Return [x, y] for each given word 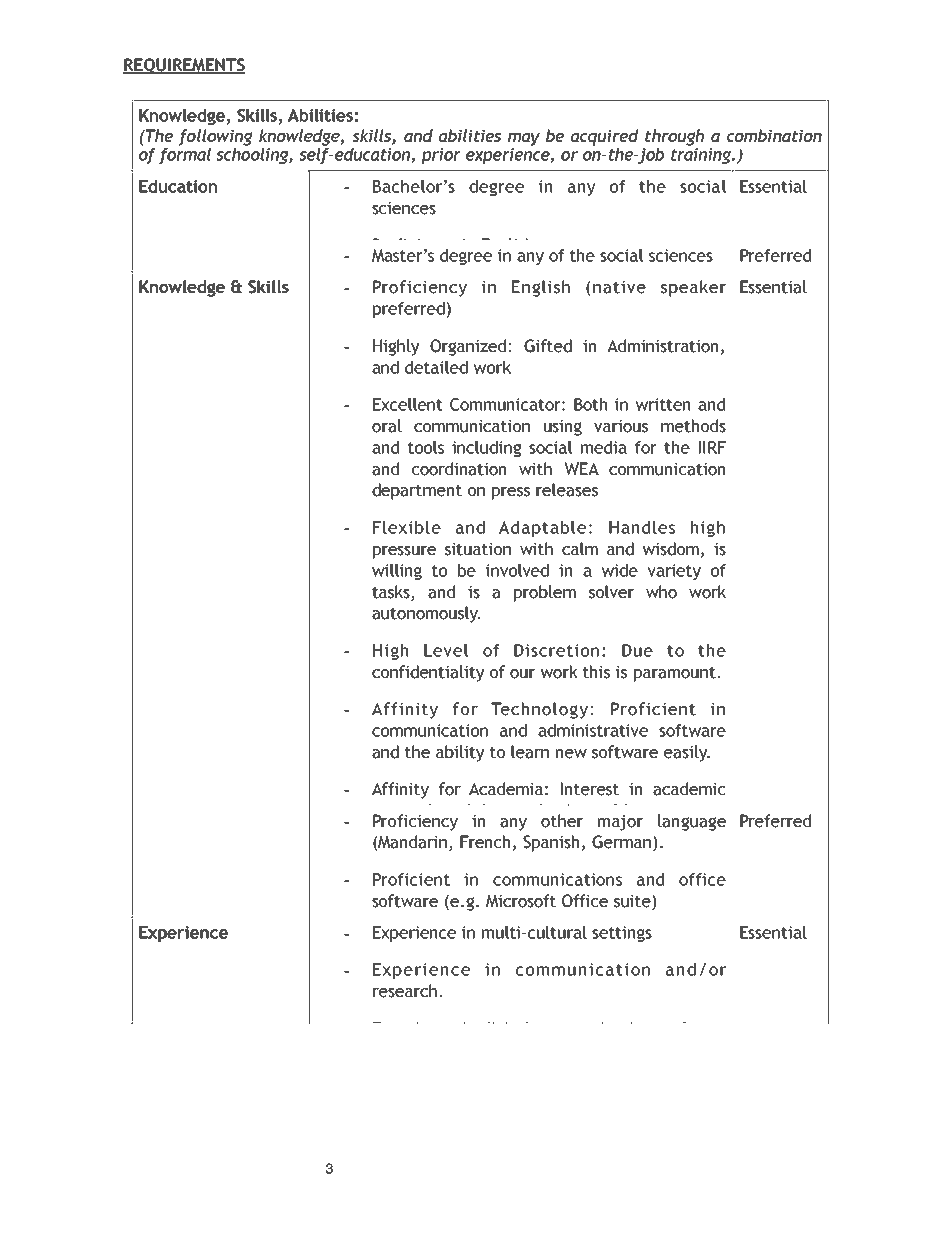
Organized [469, 347]
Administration [662, 346]
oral [387, 426]
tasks [391, 592]
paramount [676, 674]
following [215, 137]
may [524, 139]
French [485, 842]
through [674, 137]
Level [446, 650]
